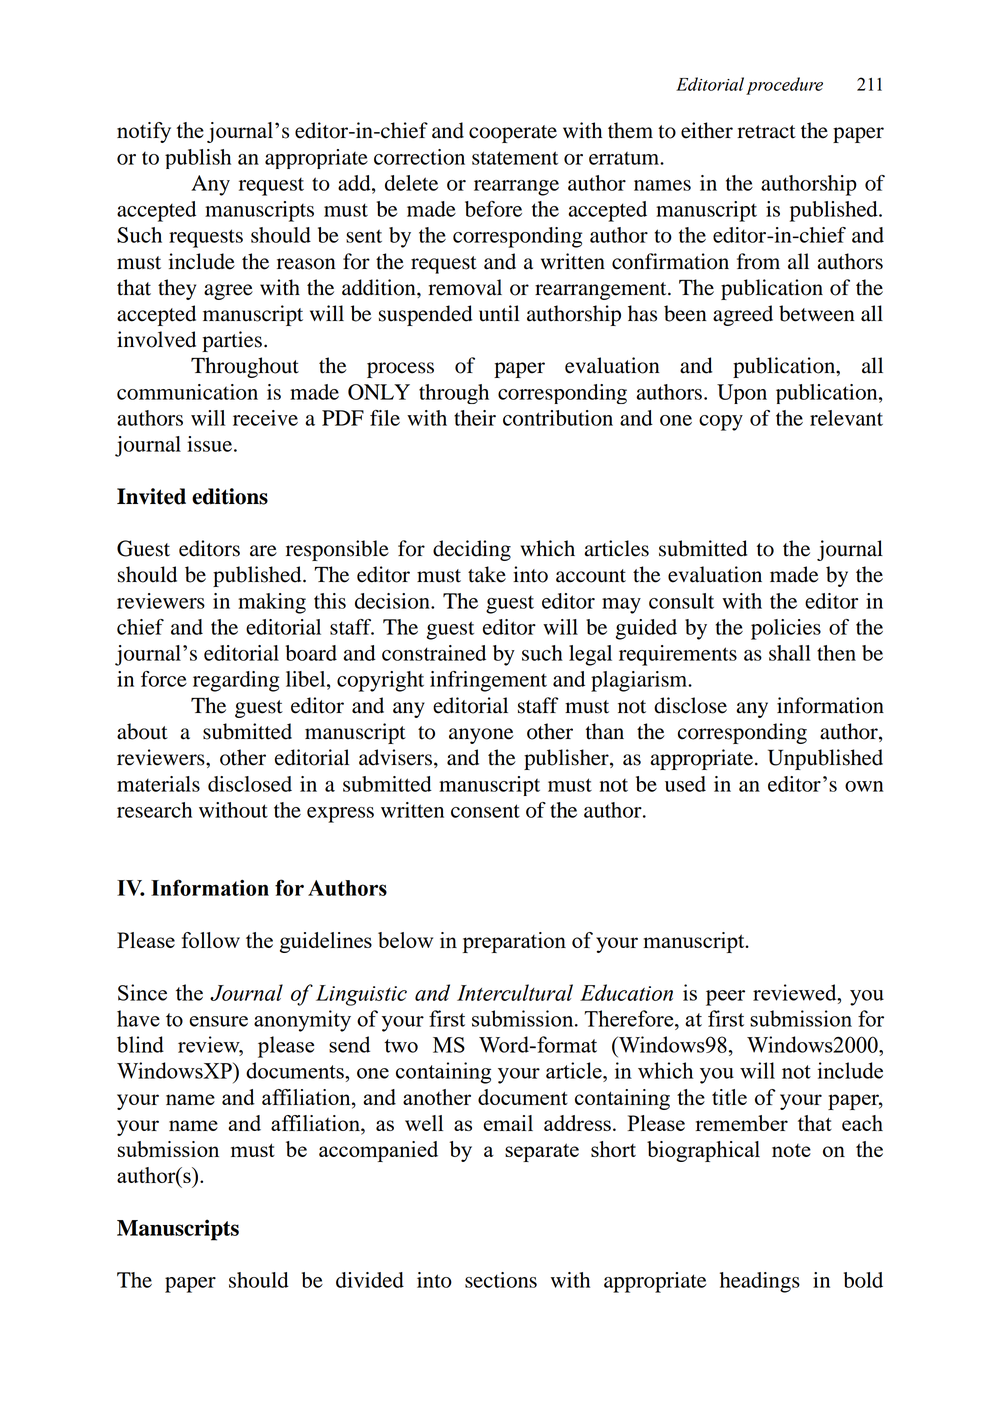 This image has width=995, height=1405. Describe the element at coordinates (187, 392) in the image. I see `communication` at that location.
